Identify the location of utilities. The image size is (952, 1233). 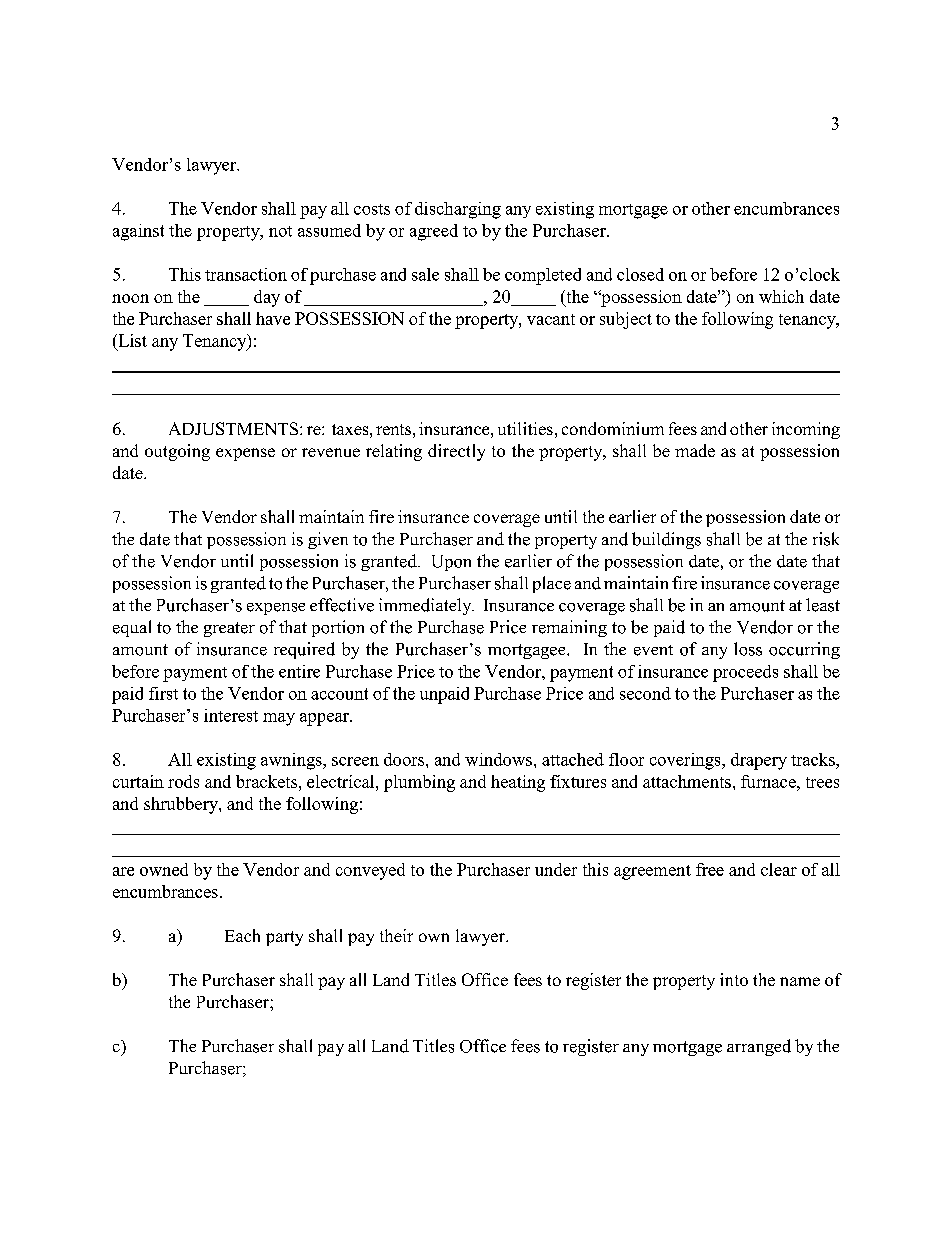
(525, 428).
